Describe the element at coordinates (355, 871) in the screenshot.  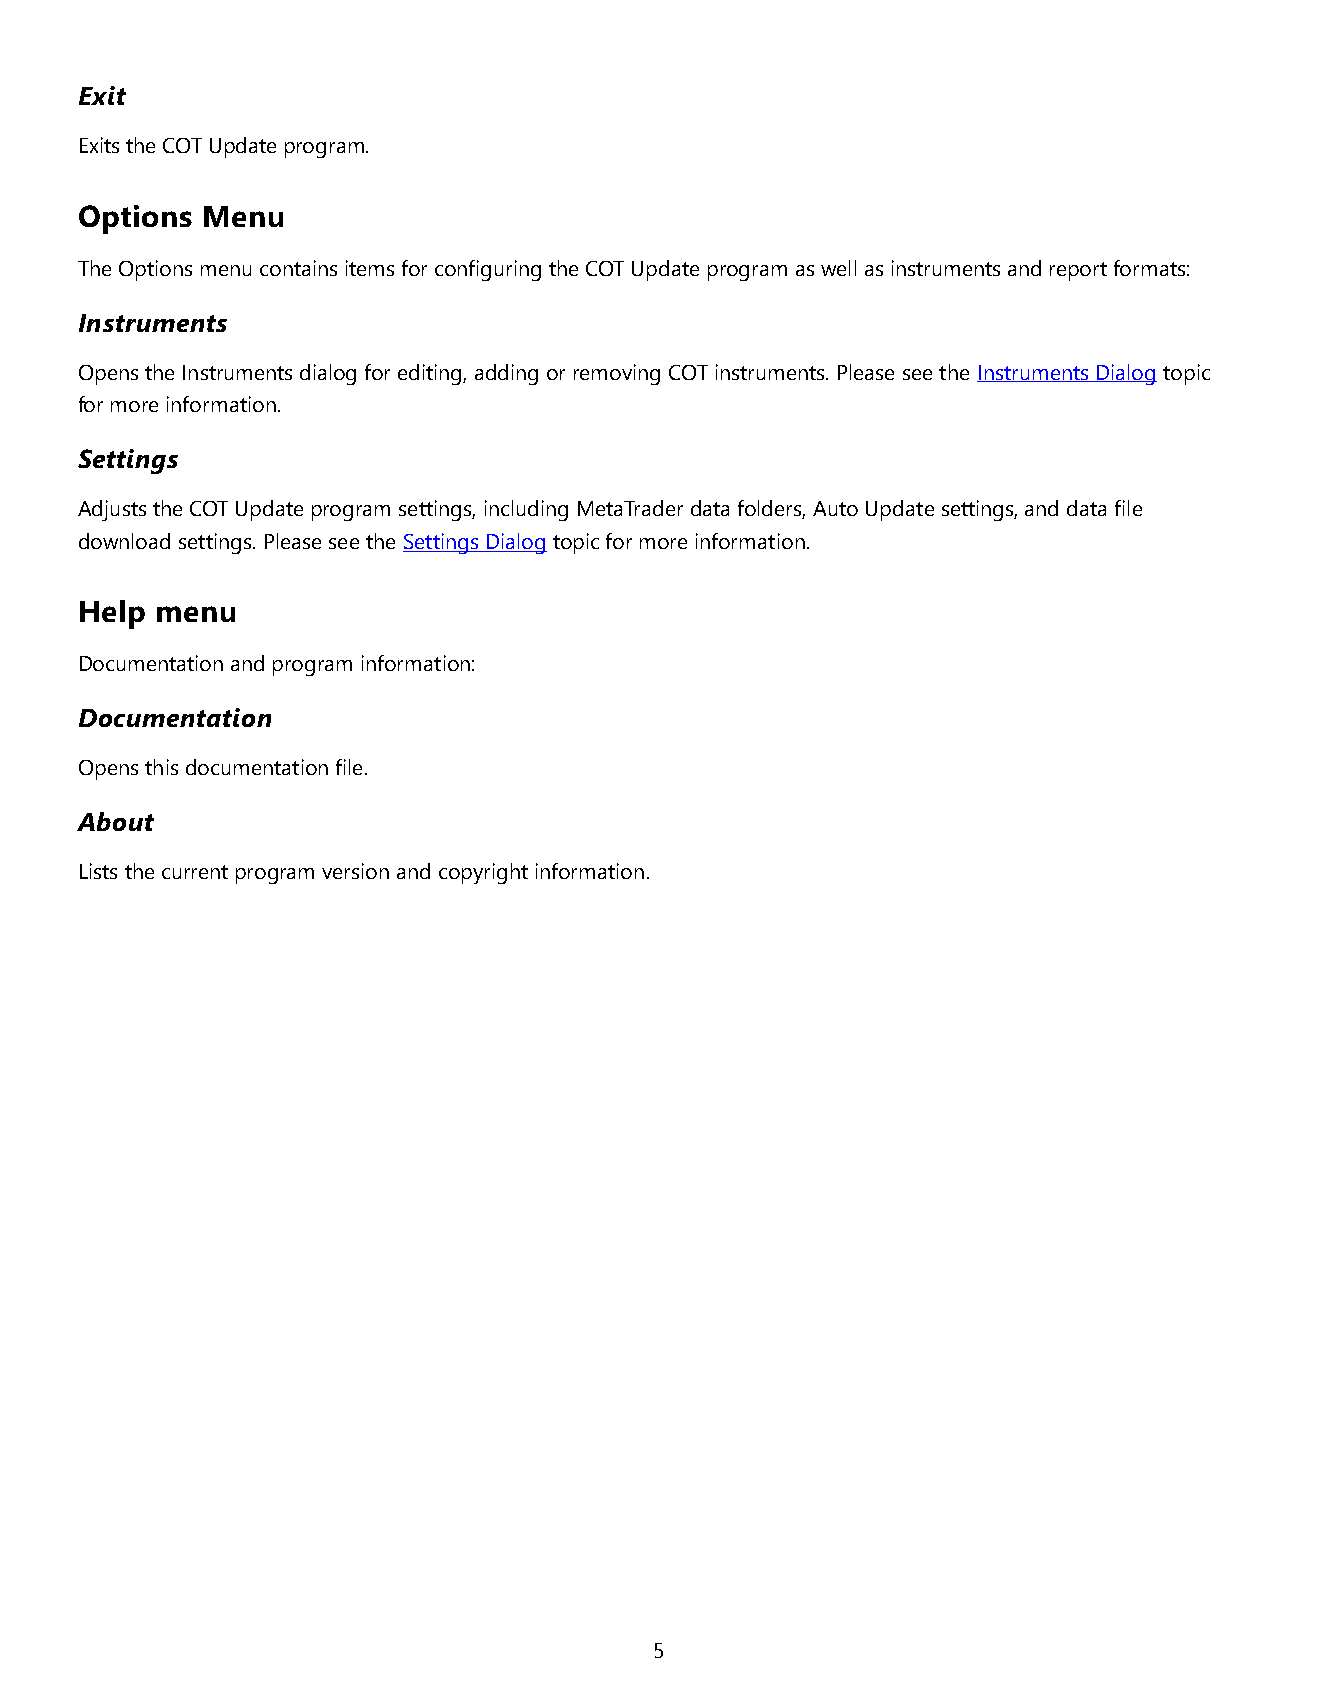
I see `version` at that location.
